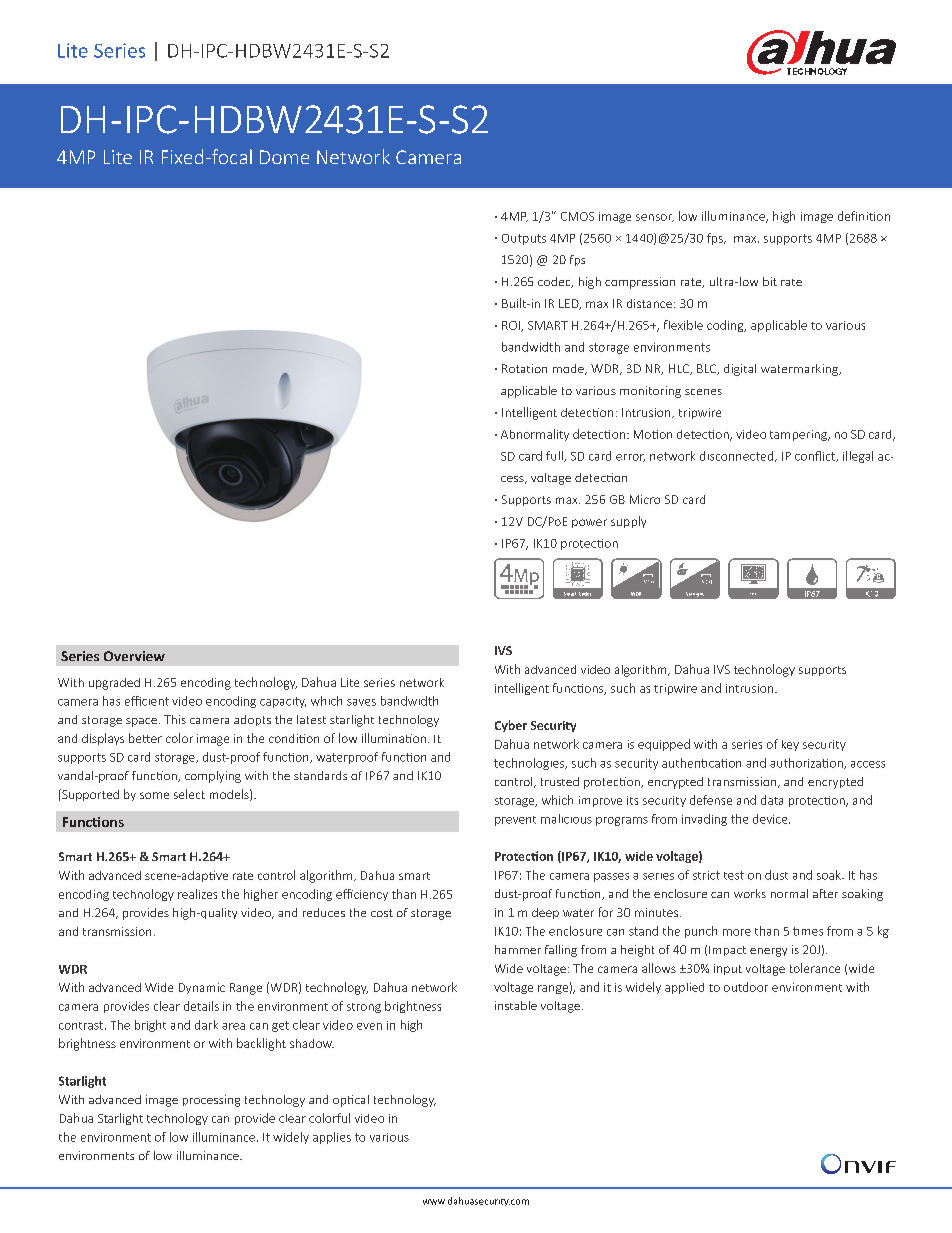  What do you see at coordinates (284, 157) in the document?
I see `Dome` at bounding box center [284, 157].
